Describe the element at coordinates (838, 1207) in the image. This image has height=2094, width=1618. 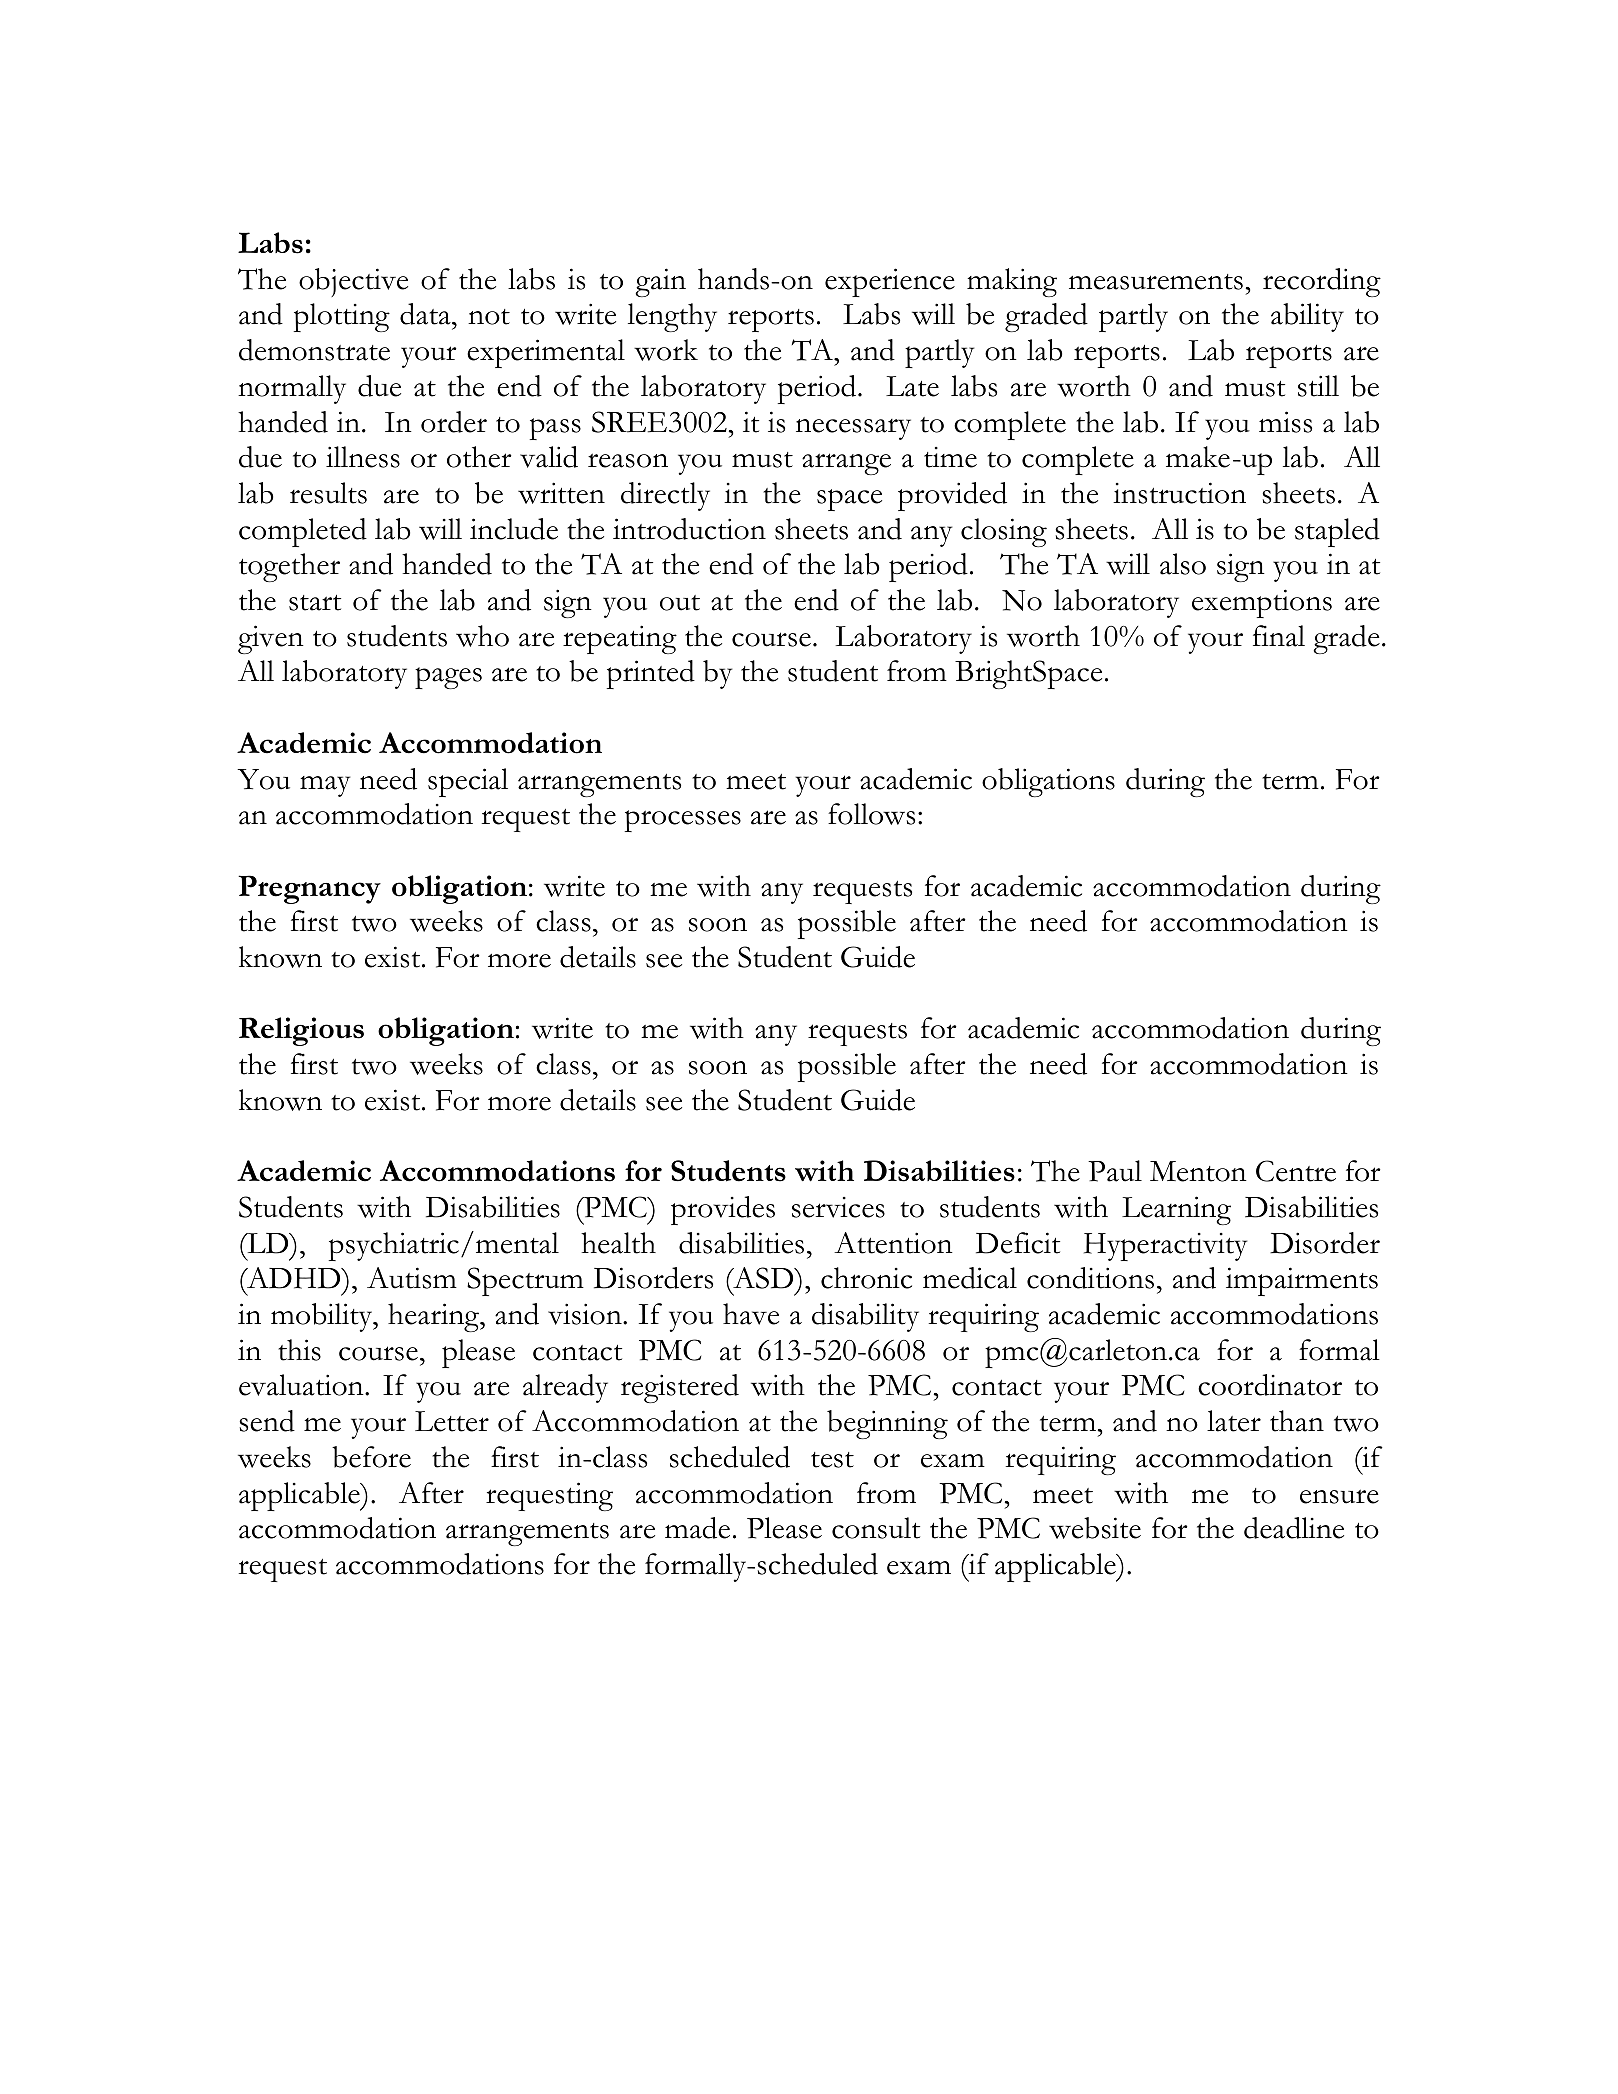
I see `services` at that location.
